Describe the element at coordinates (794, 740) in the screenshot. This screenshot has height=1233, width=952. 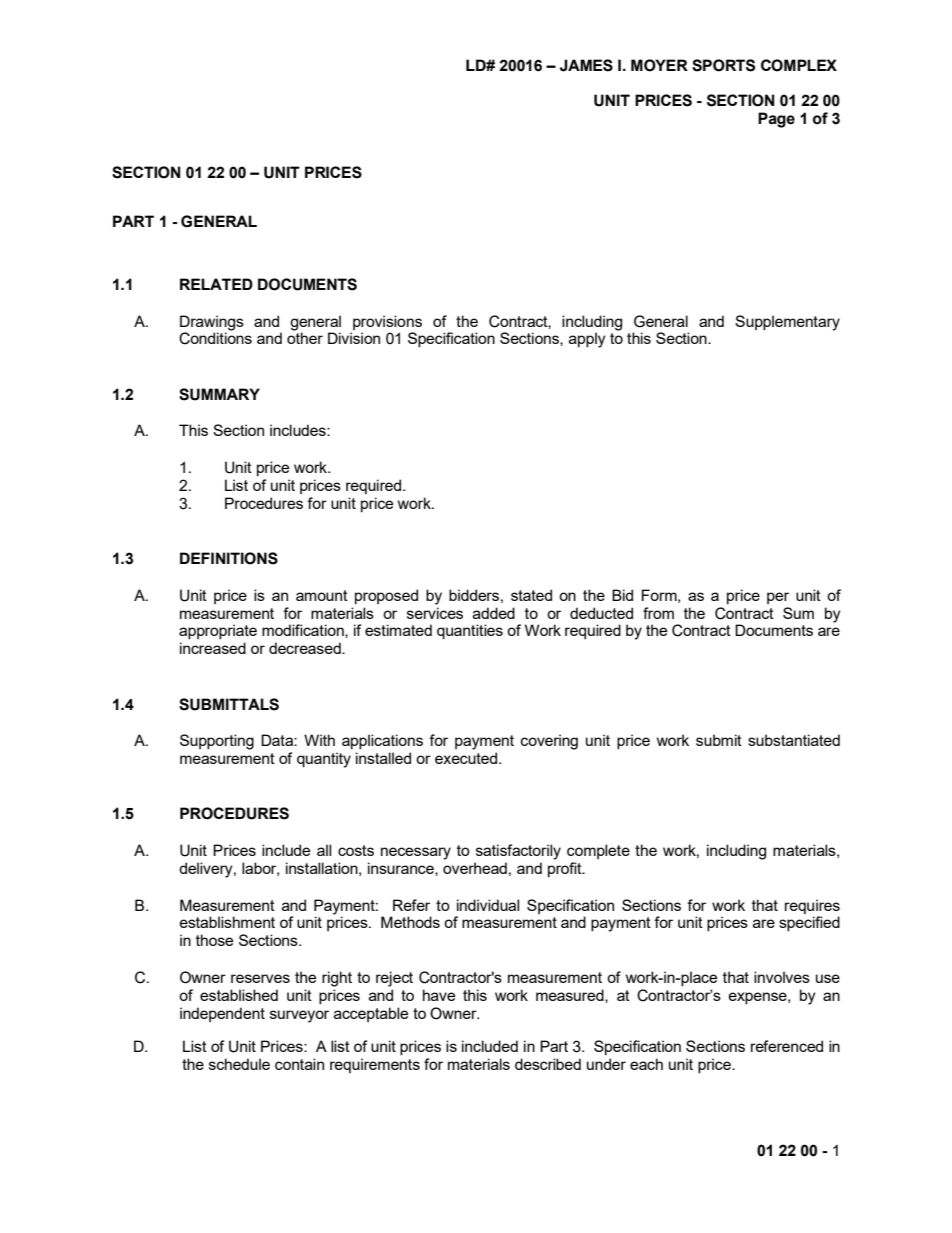
I see `substantiated` at that location.
